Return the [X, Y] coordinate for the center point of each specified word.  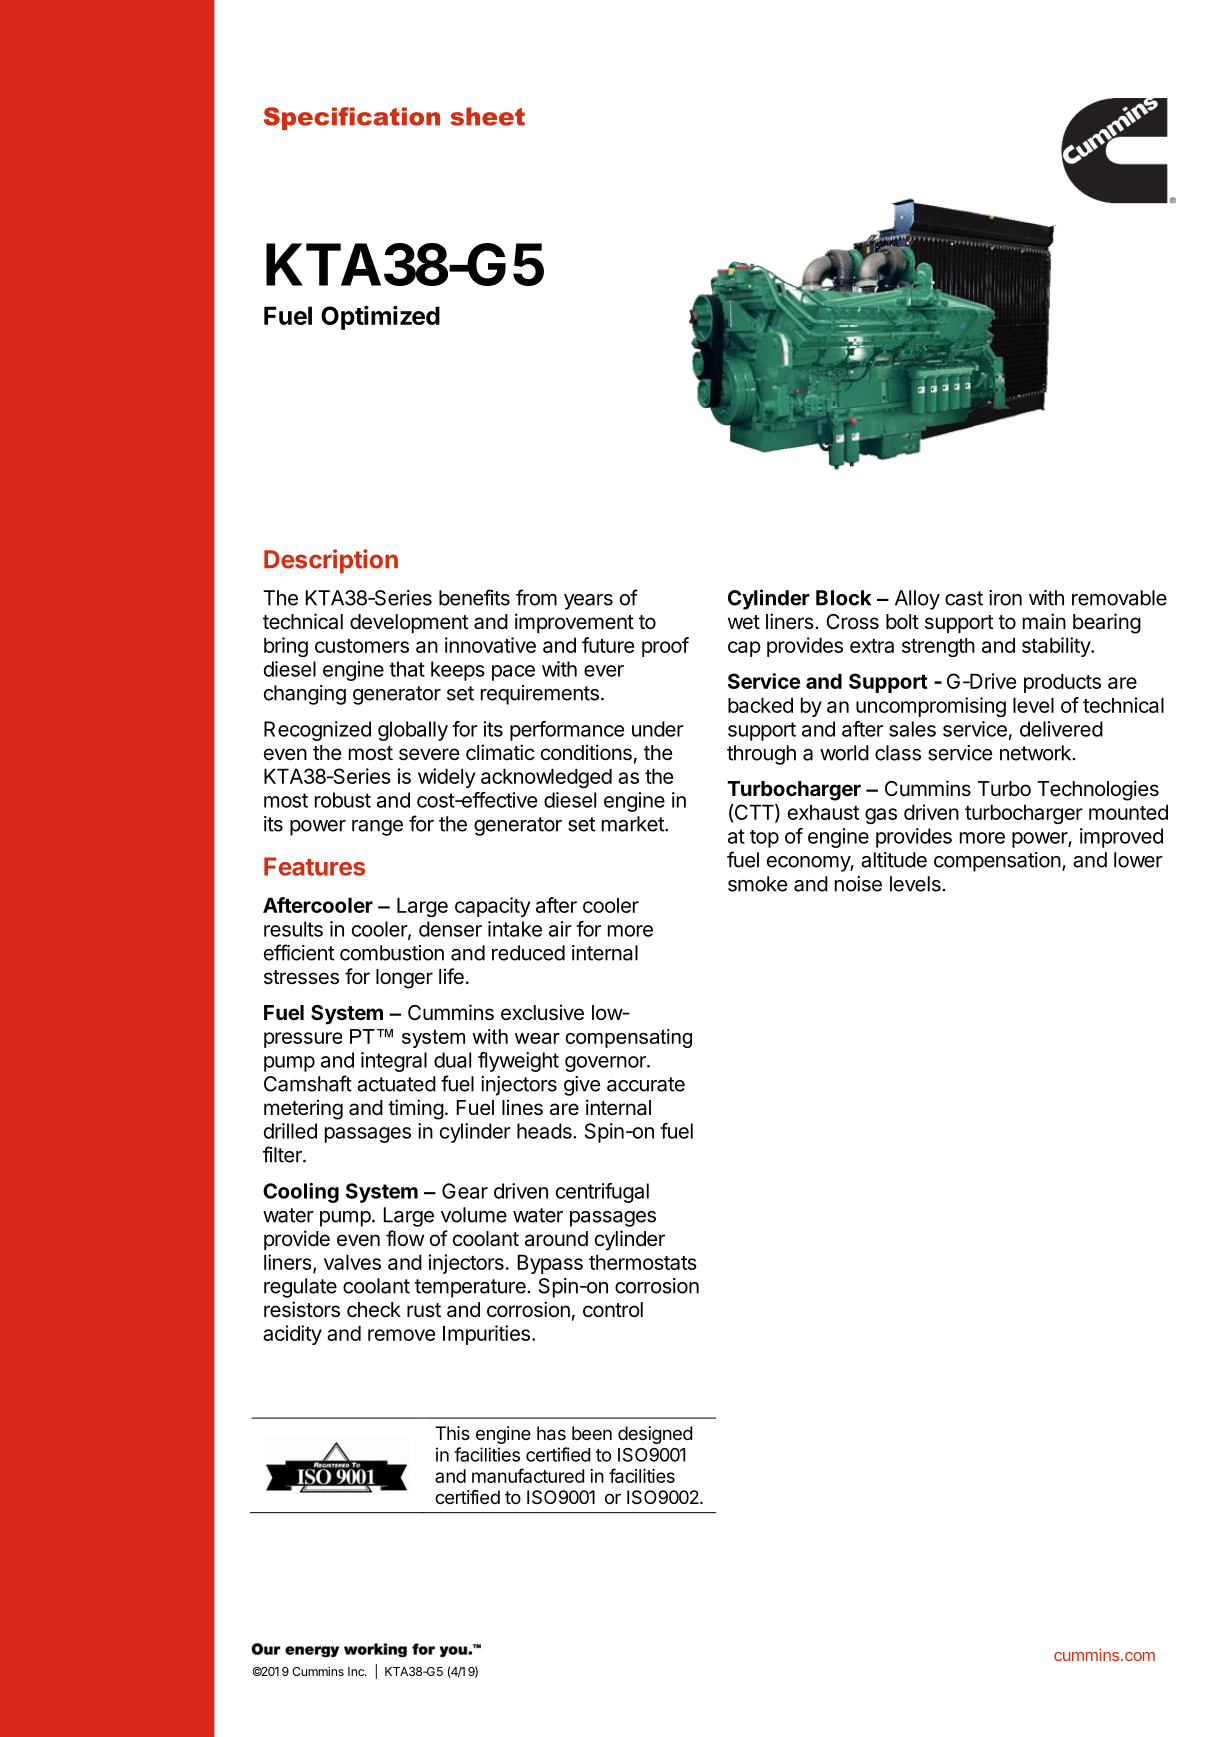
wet [744, 622]
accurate [646, 1084]
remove [401, 1335]
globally [413, 731]
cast [964, 598]
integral [394, 1062]
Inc [357, 1671]
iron [1005, 598]
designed [655, 1435]
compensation [997, 862]
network [1036, 753]
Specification [352, 118]
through [761, 755]
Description [331, 561]
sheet [487, 116]
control [613, 1309]
